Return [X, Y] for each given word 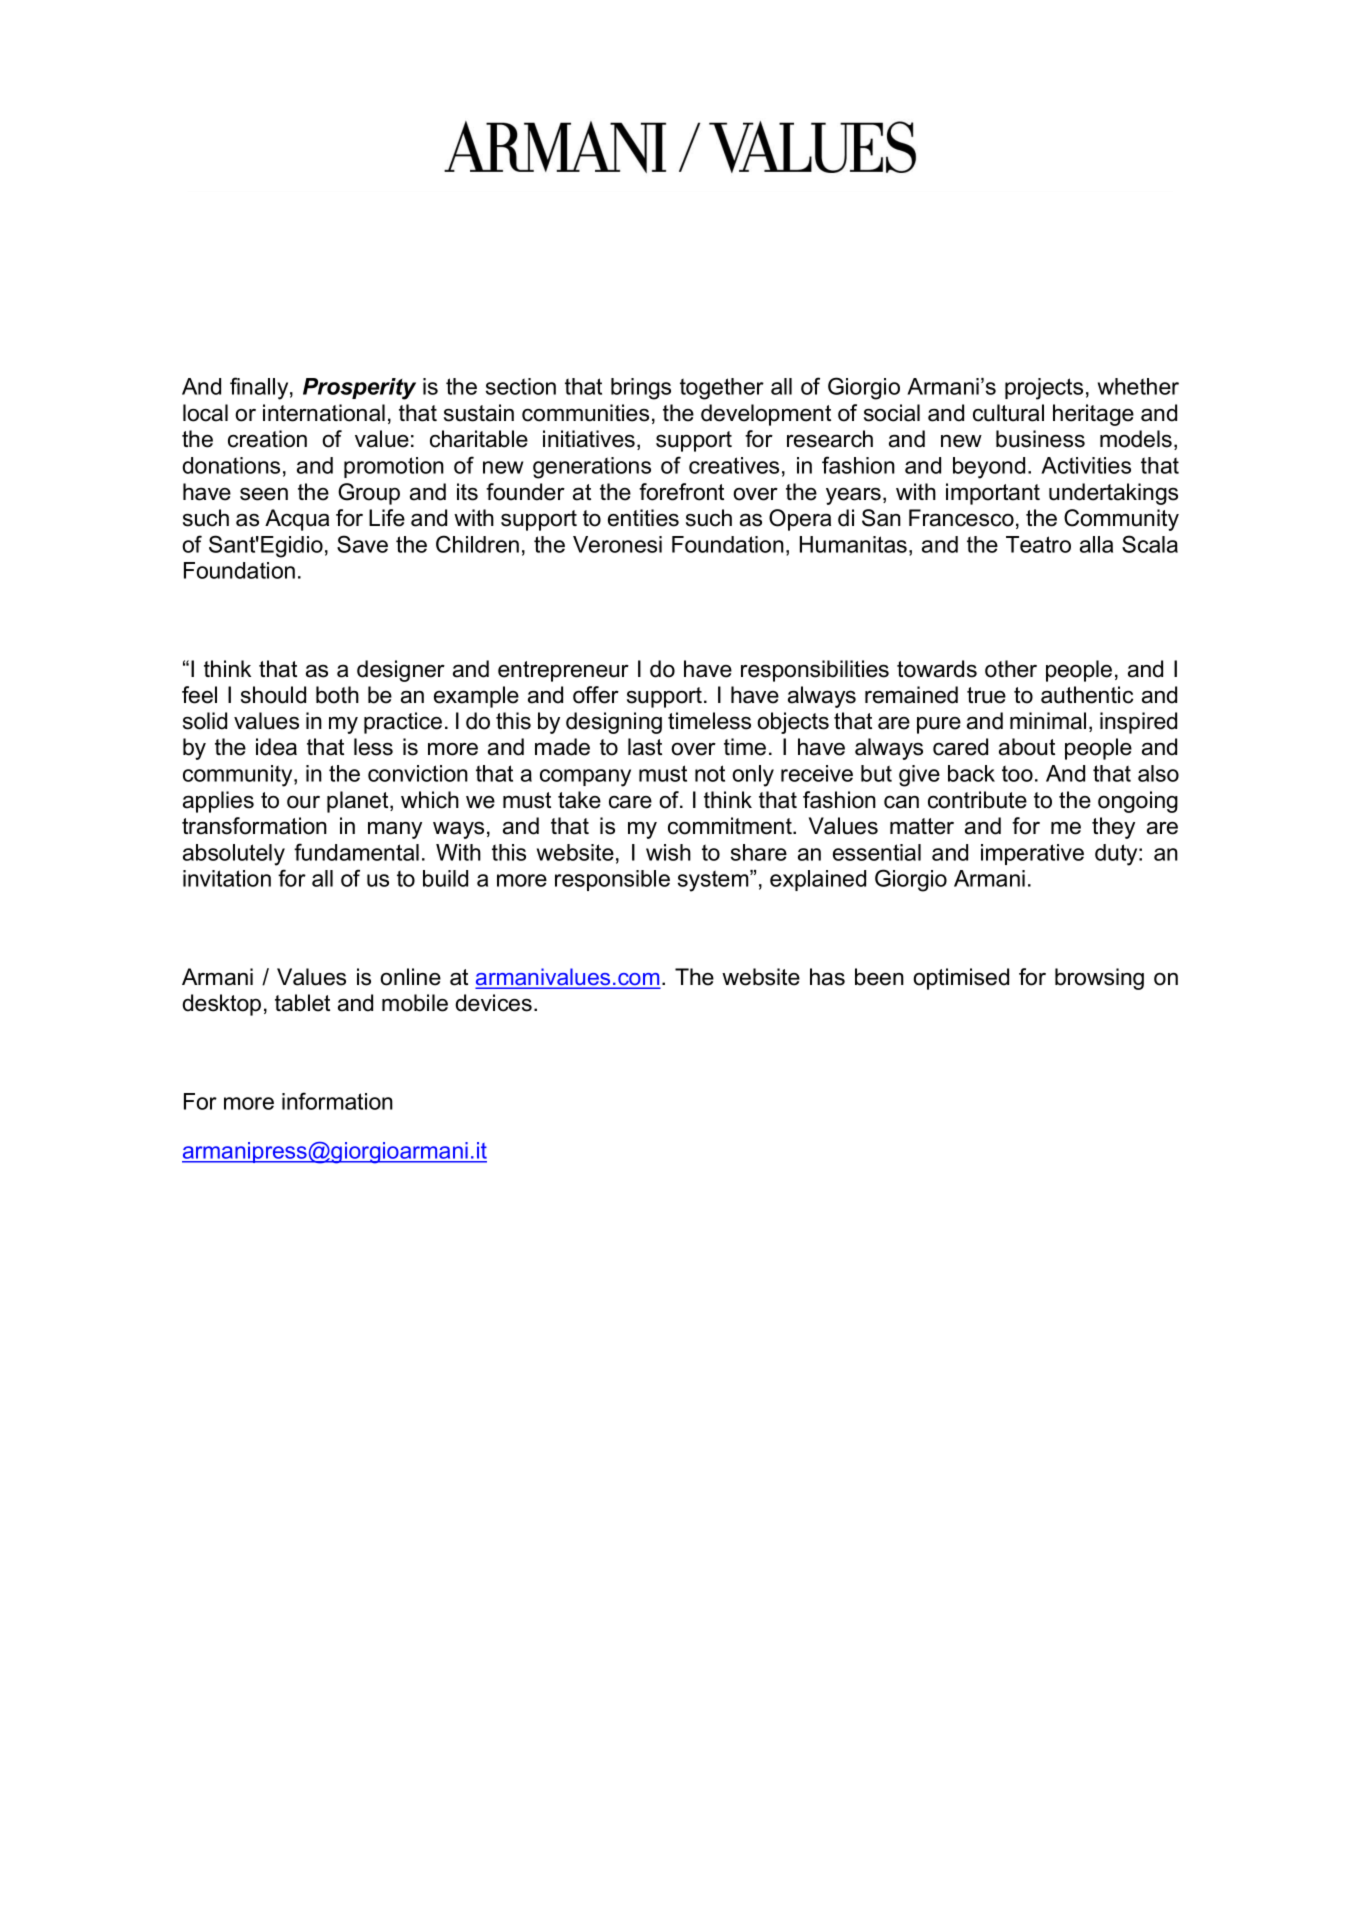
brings [641, 389]
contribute [977, 800]
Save [362, 544]
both [337, 695]
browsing [1099, 979]
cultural [1008, 413]
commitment [731, 826]
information [337, 1101]
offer [596, 695]
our [303, 802]
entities [643, 518]
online [410, 977]
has [827, 977]
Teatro [1038, 544]
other [1011, 669]
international [324, 413]
